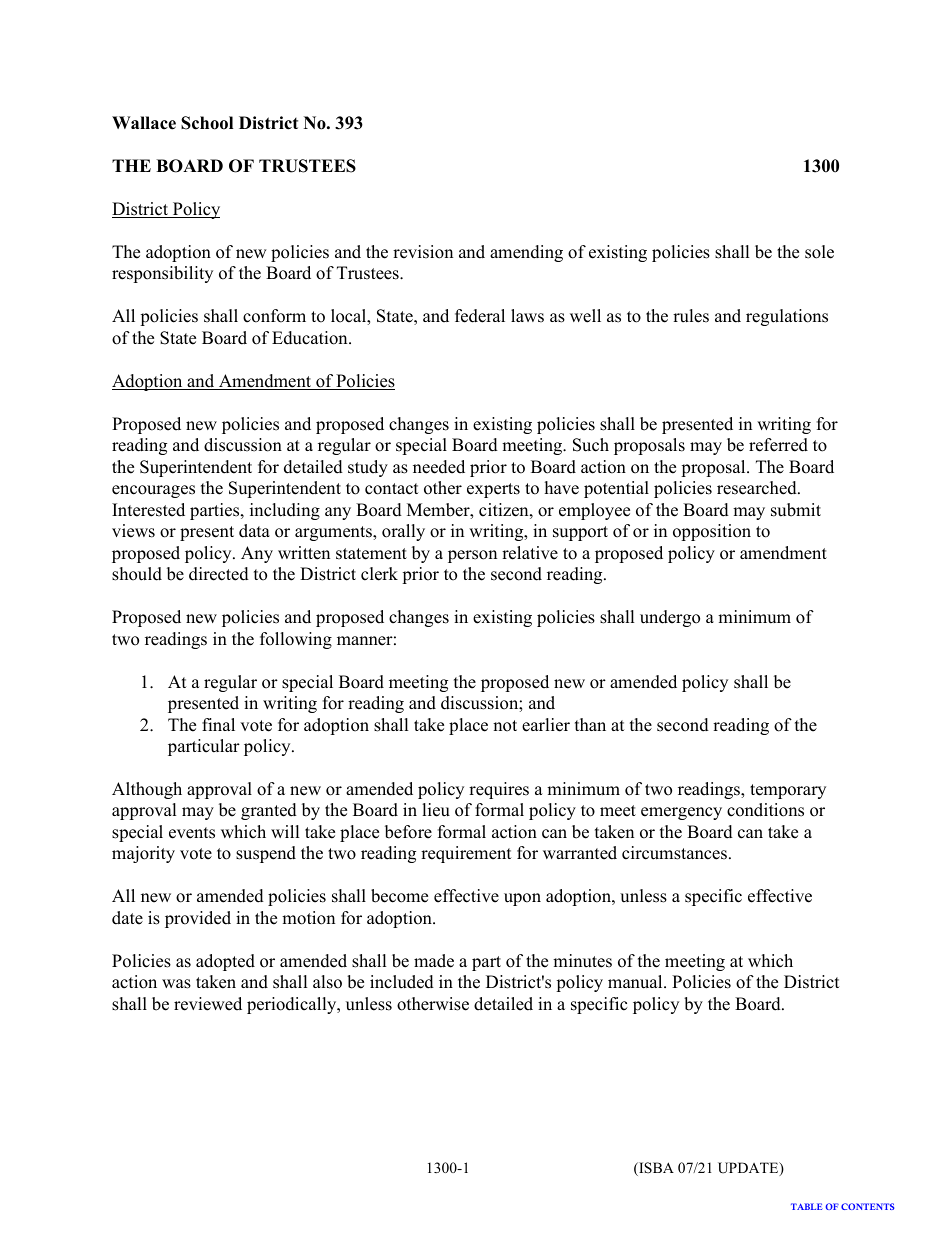 This page has width=952, height=1233. I want to click on undergo, so click(670, 618).
